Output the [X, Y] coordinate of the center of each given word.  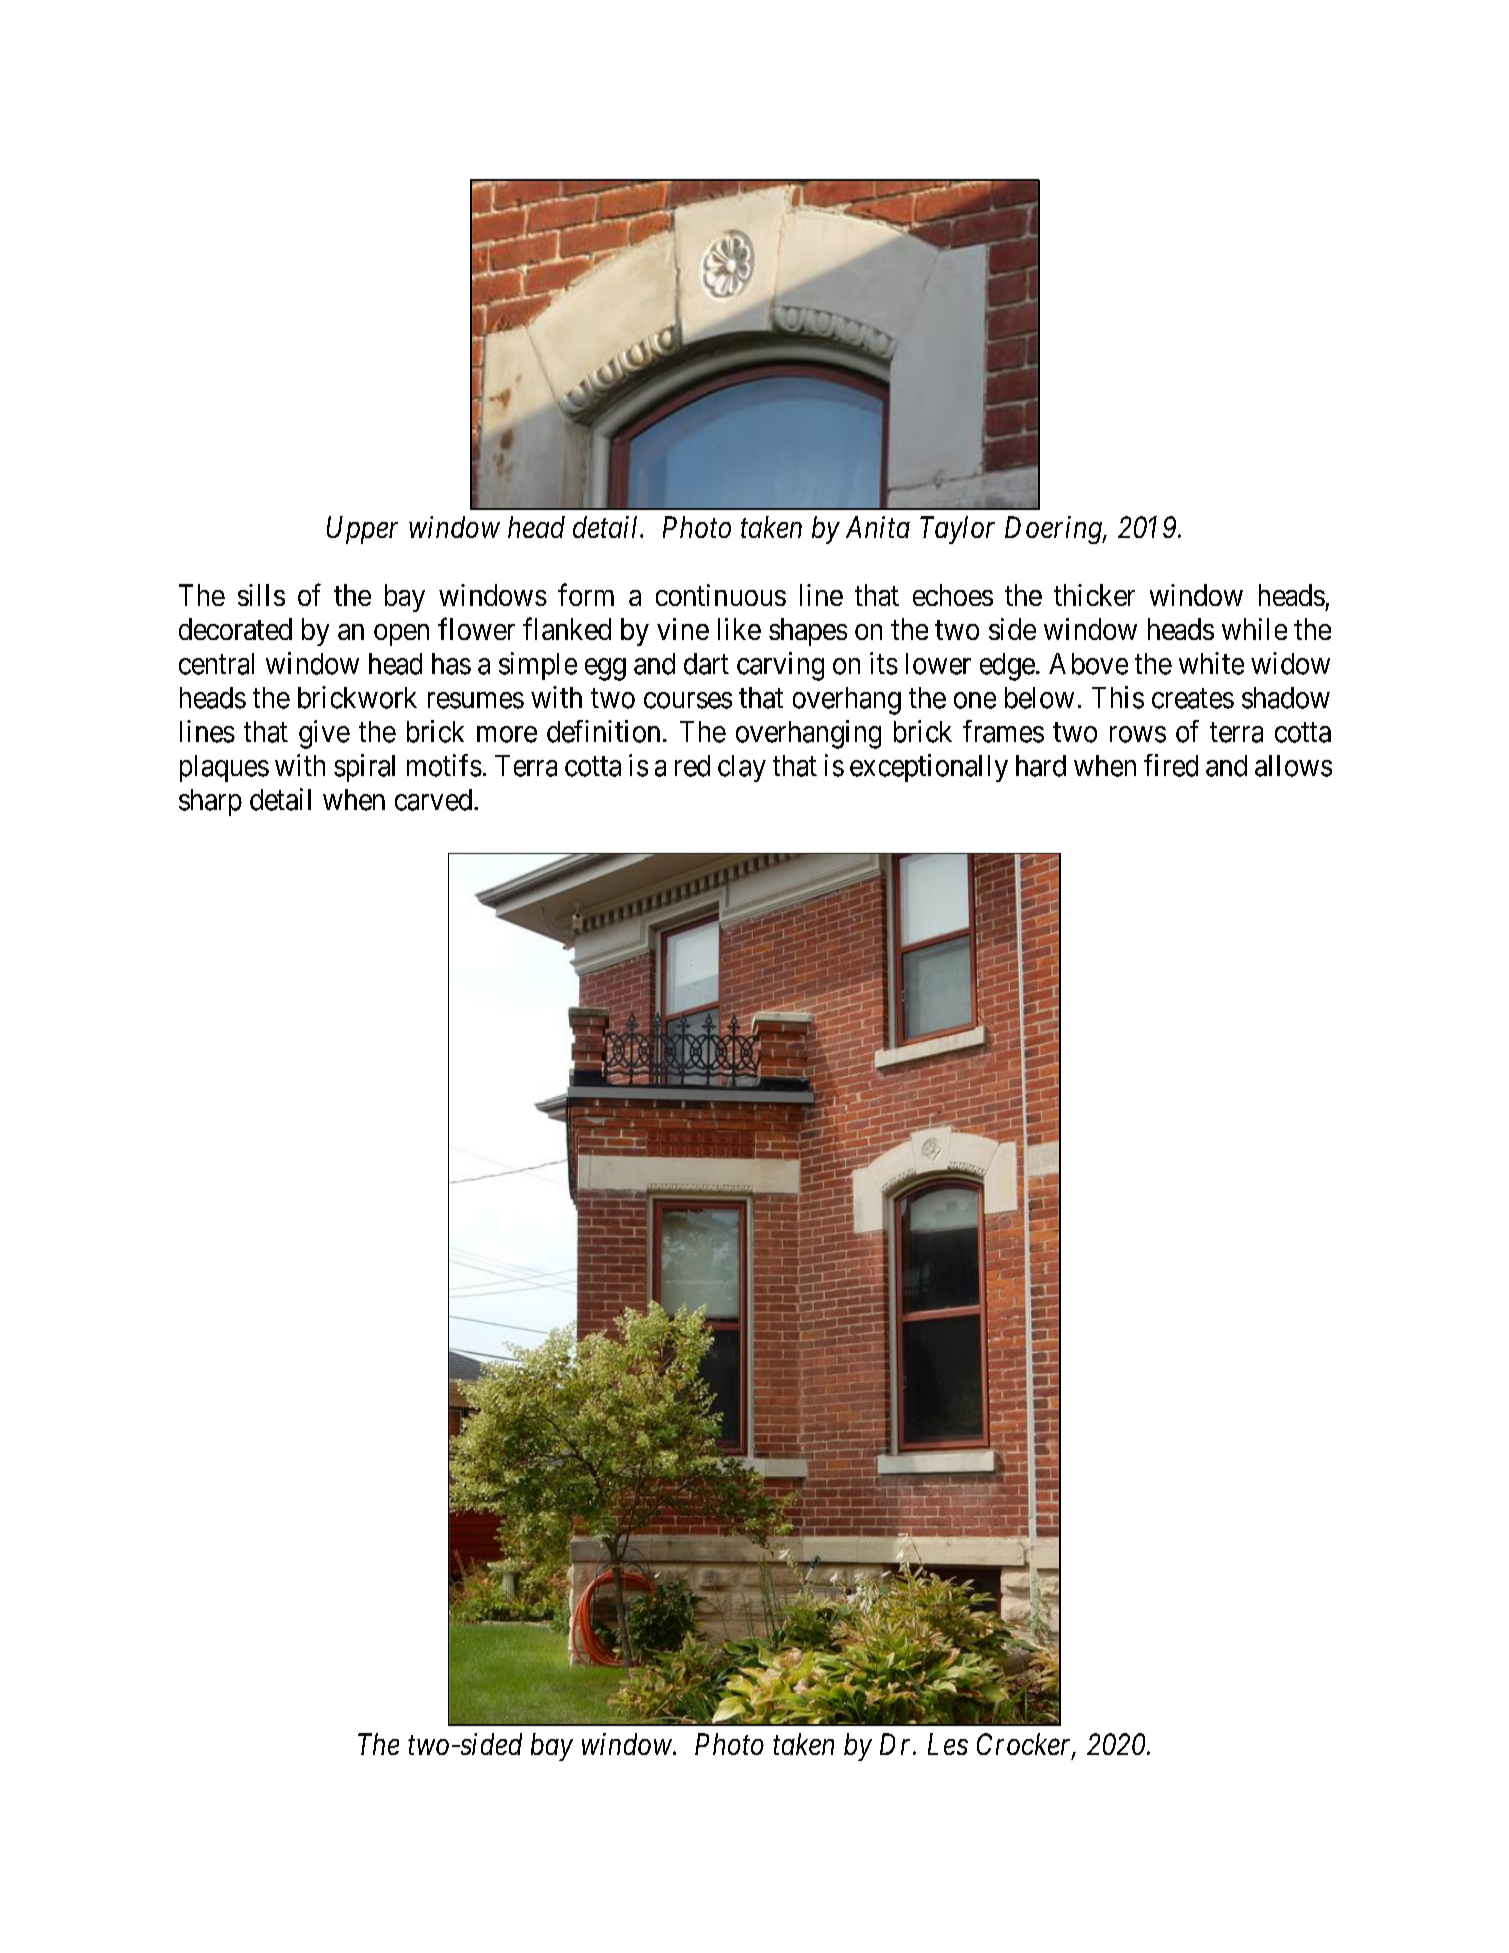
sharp [210, 802]
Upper [362, 530]
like [739, 629]
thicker [1094, 595]
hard [1041, 766]
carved [433, 800]
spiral [364, 768]
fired [1171, 765]
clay [742, 768]
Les [948, 1744]
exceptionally [929, 768]
